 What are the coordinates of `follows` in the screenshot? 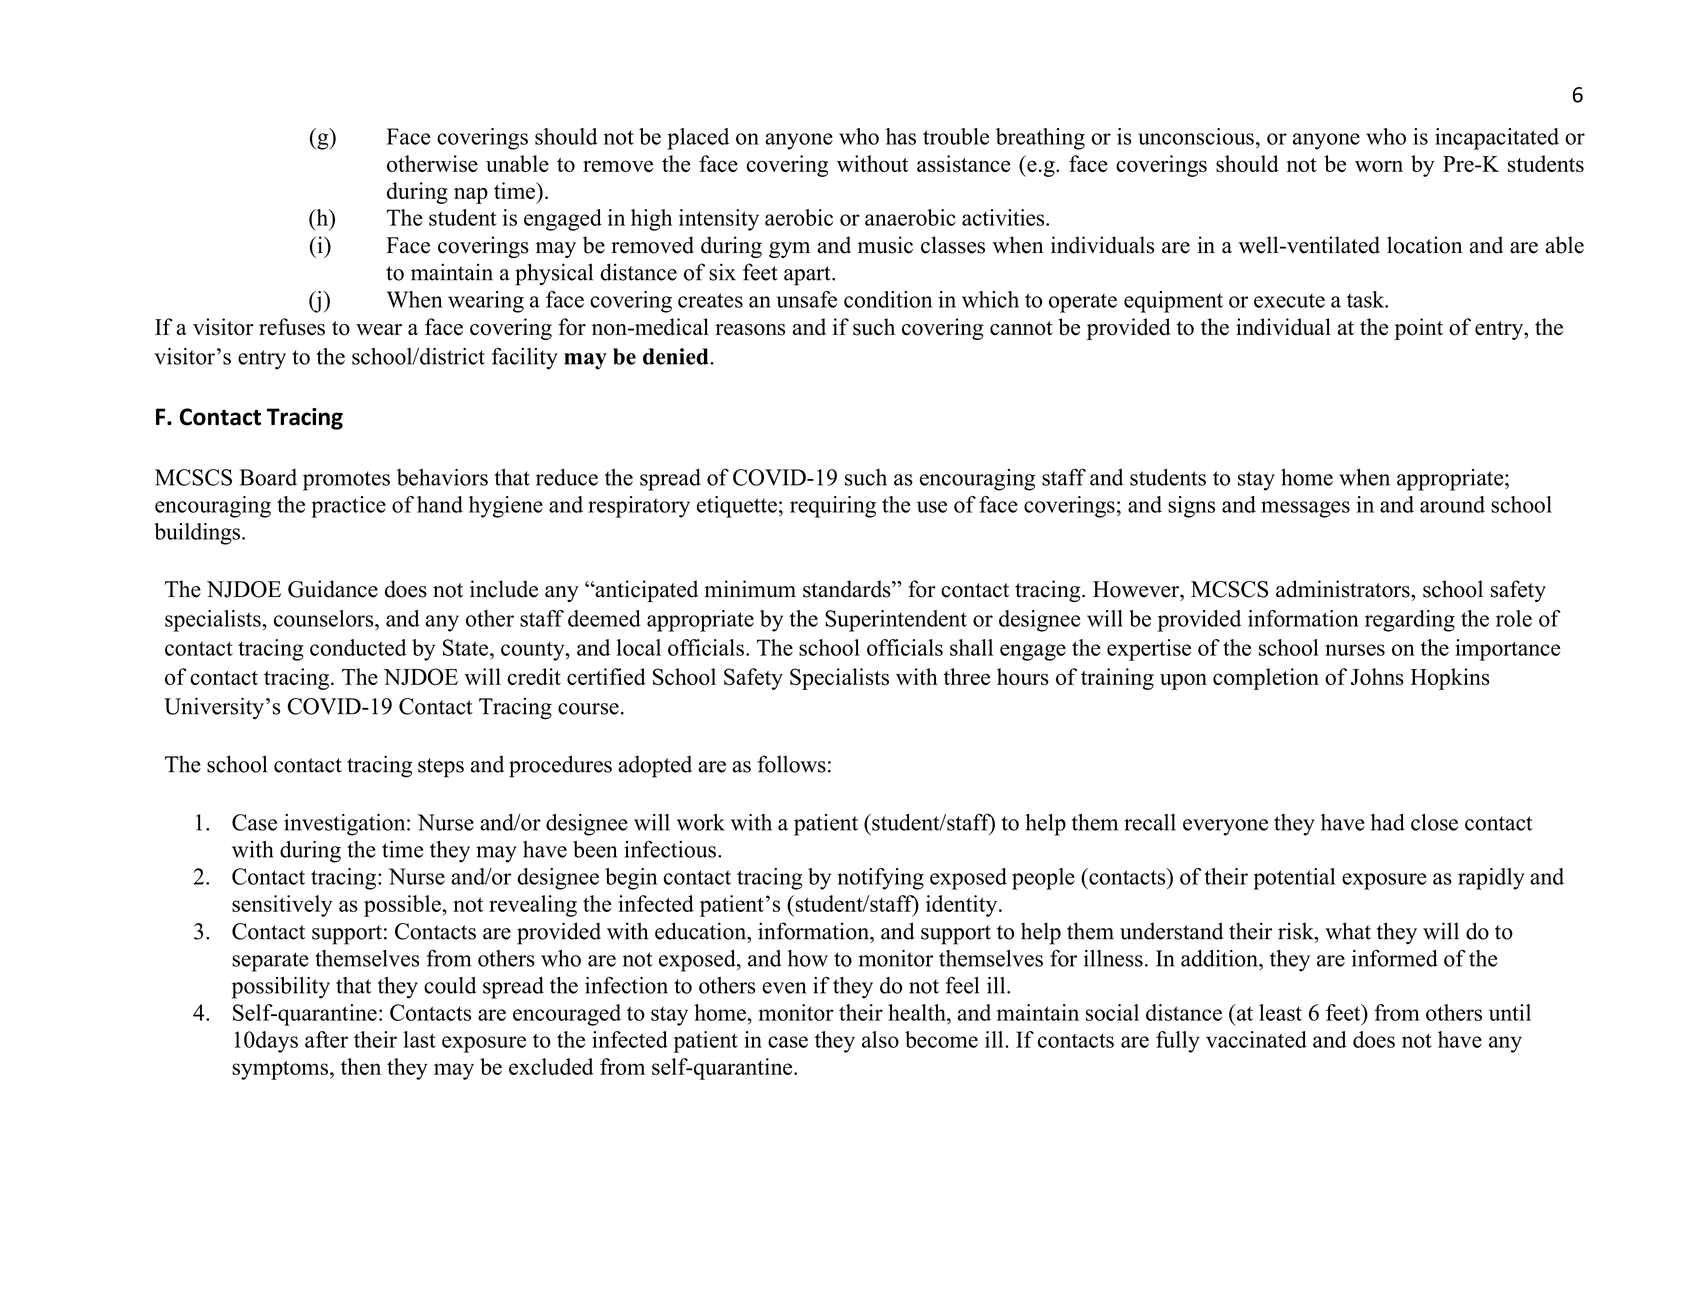 It's located at (792, 764).
